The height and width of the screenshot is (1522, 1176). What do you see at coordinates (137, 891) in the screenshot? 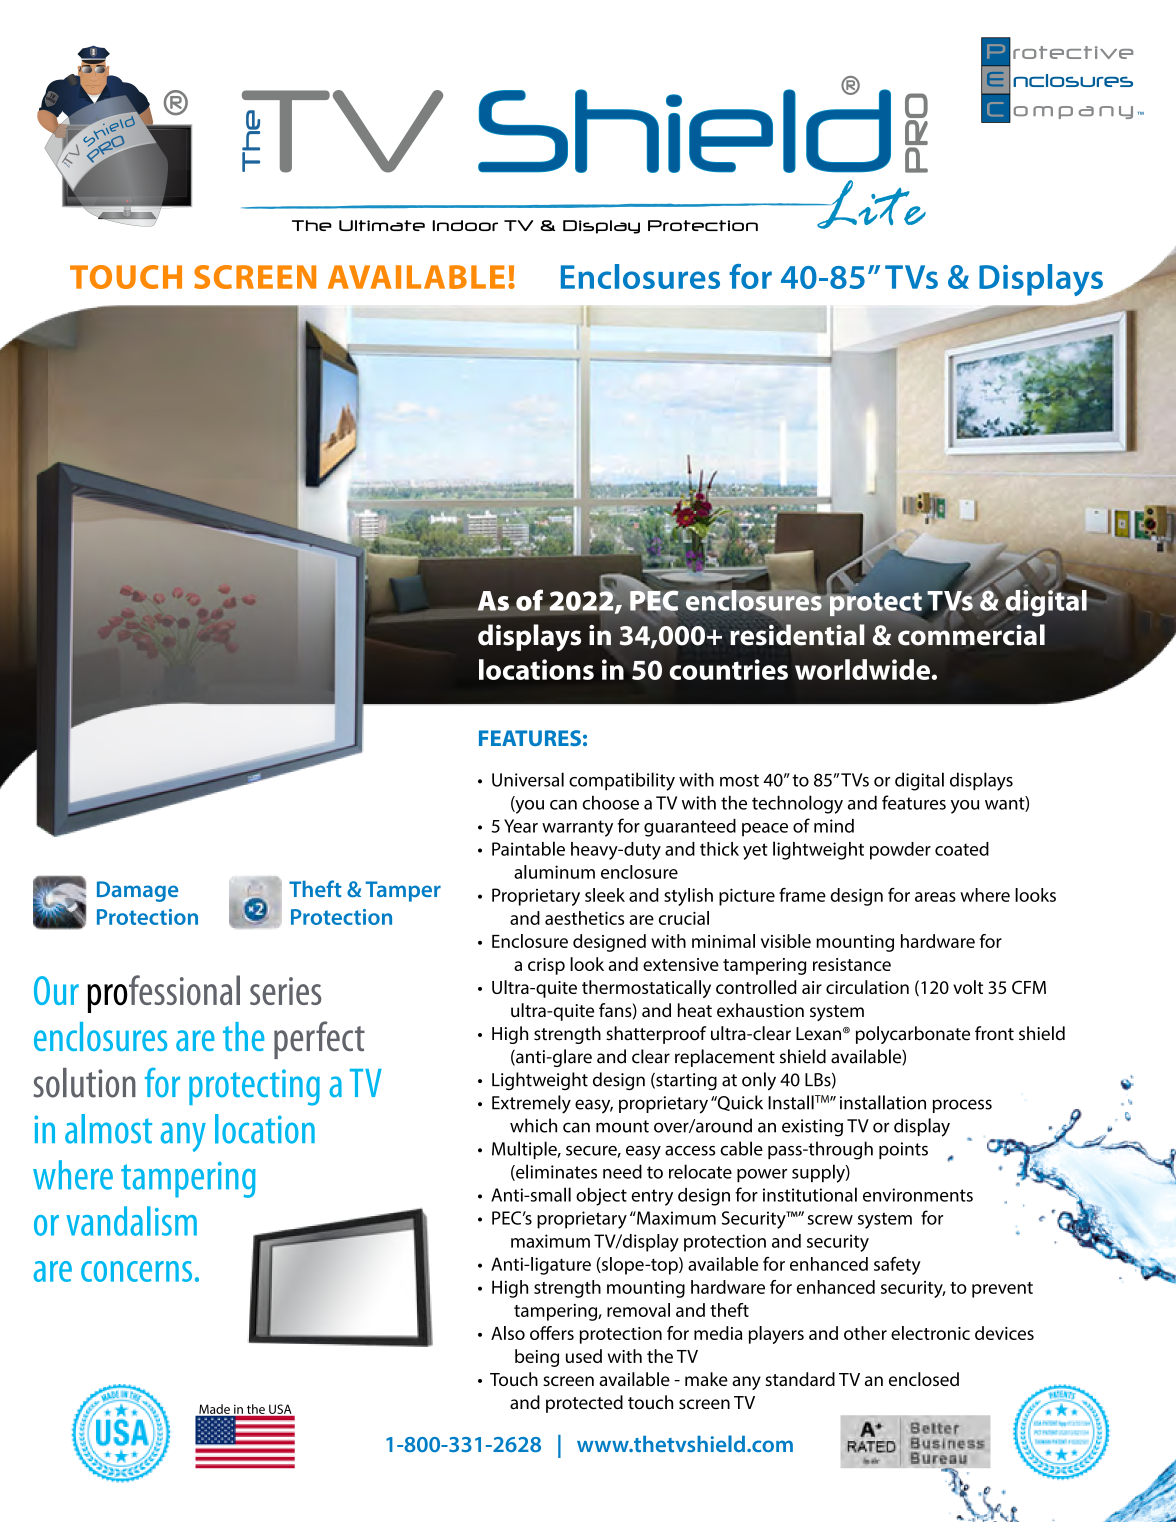
I see `Damage` at bounding box center [137, 891].
